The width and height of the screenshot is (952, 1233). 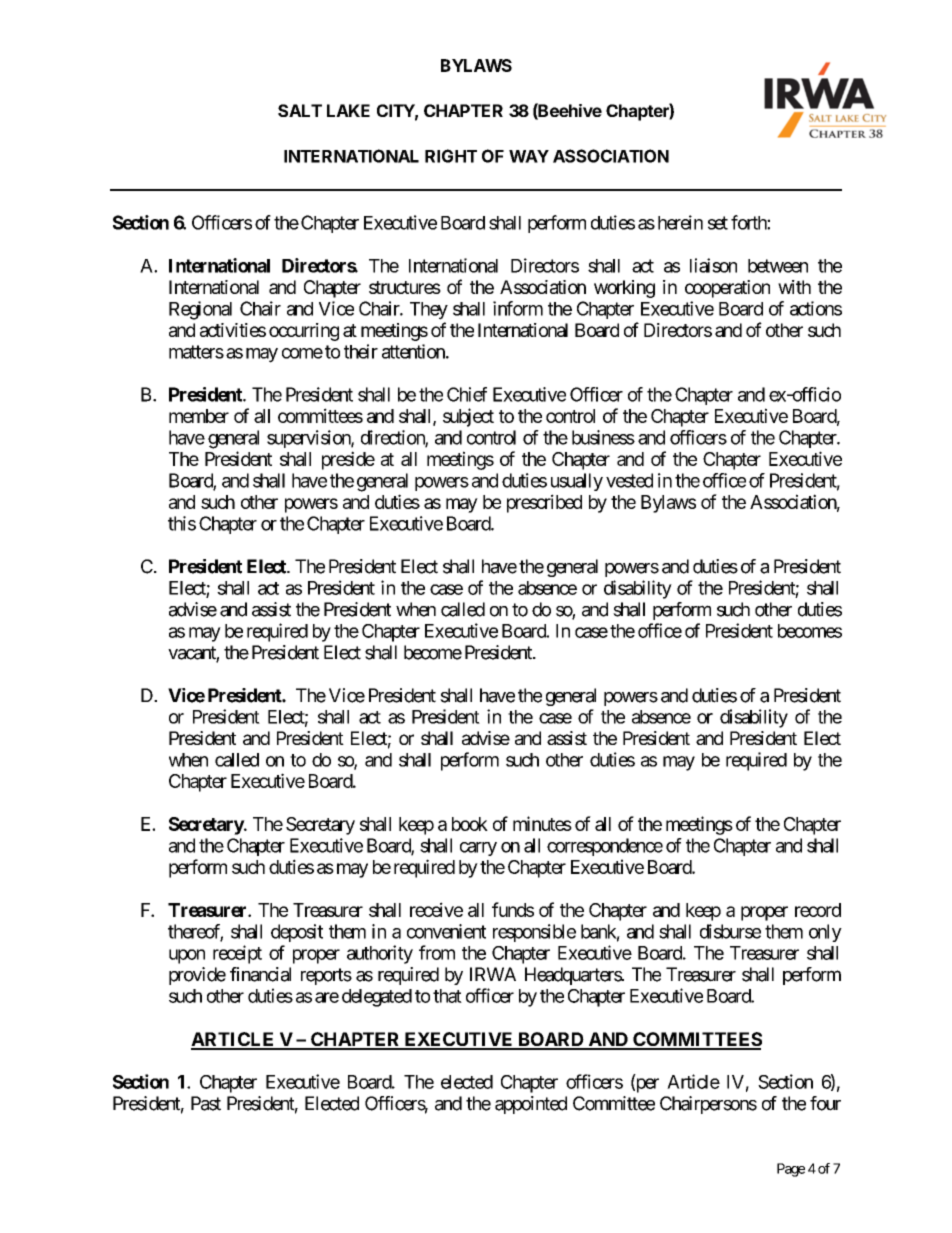 What do you see at coordinates (300, 110) in the screenshot?
I see `SALT` at bounding box center [300, 110].
